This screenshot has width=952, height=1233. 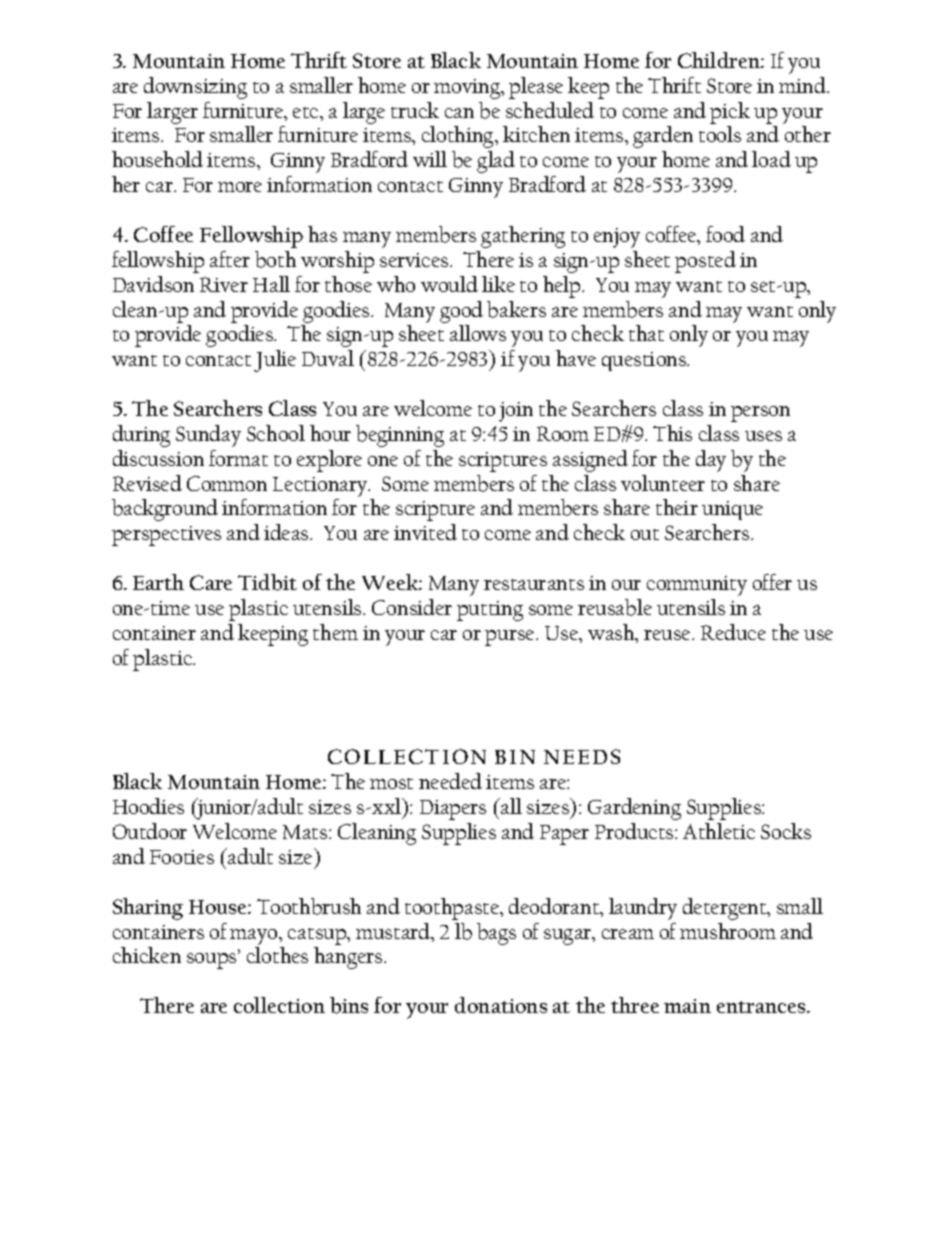 I want to click on purse, so click(x=511, y=638).
